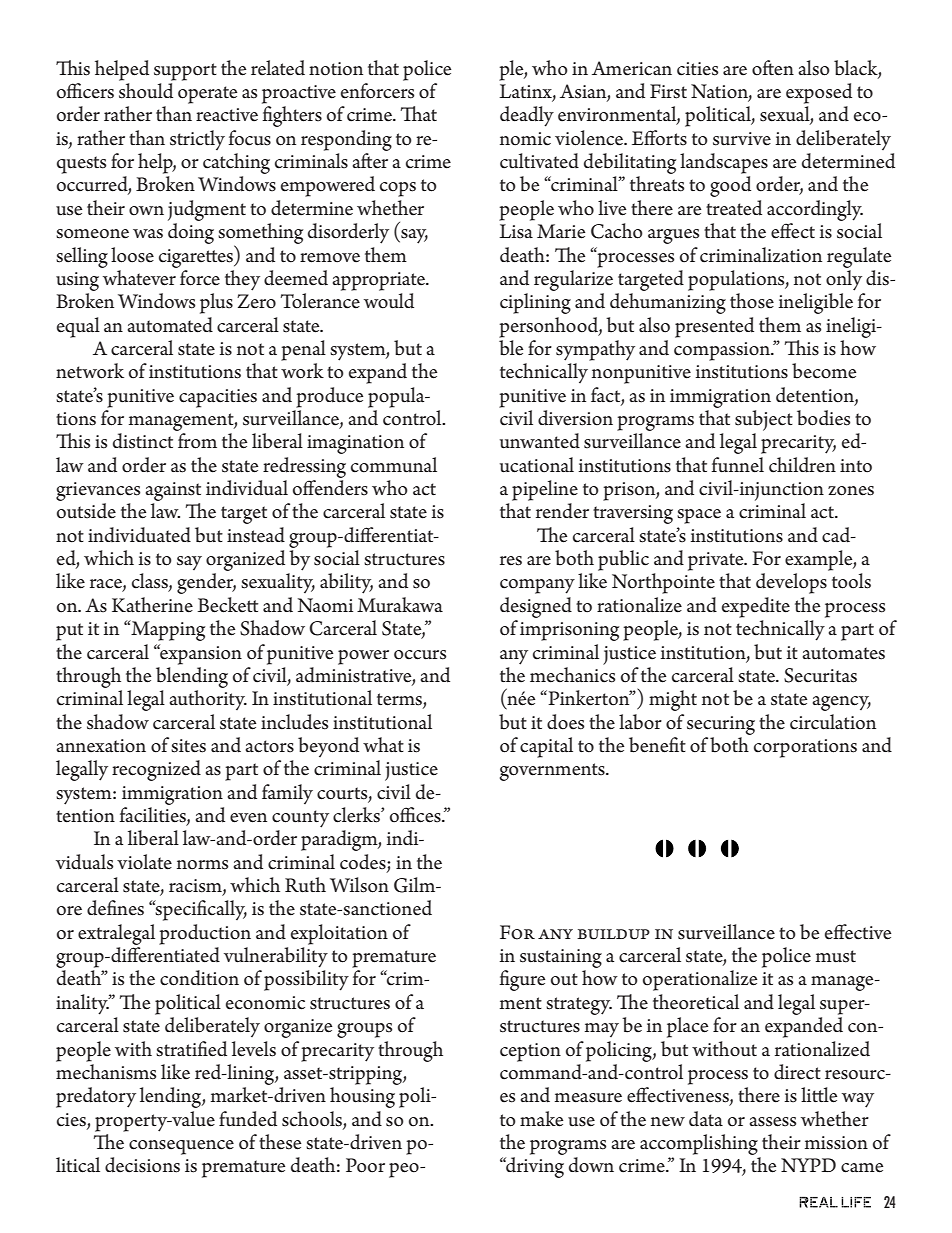 The image size is (952, 1233). What do you see at coordinates (146, 91) in the image?
I see `should` at bounding box center [146, 91].
